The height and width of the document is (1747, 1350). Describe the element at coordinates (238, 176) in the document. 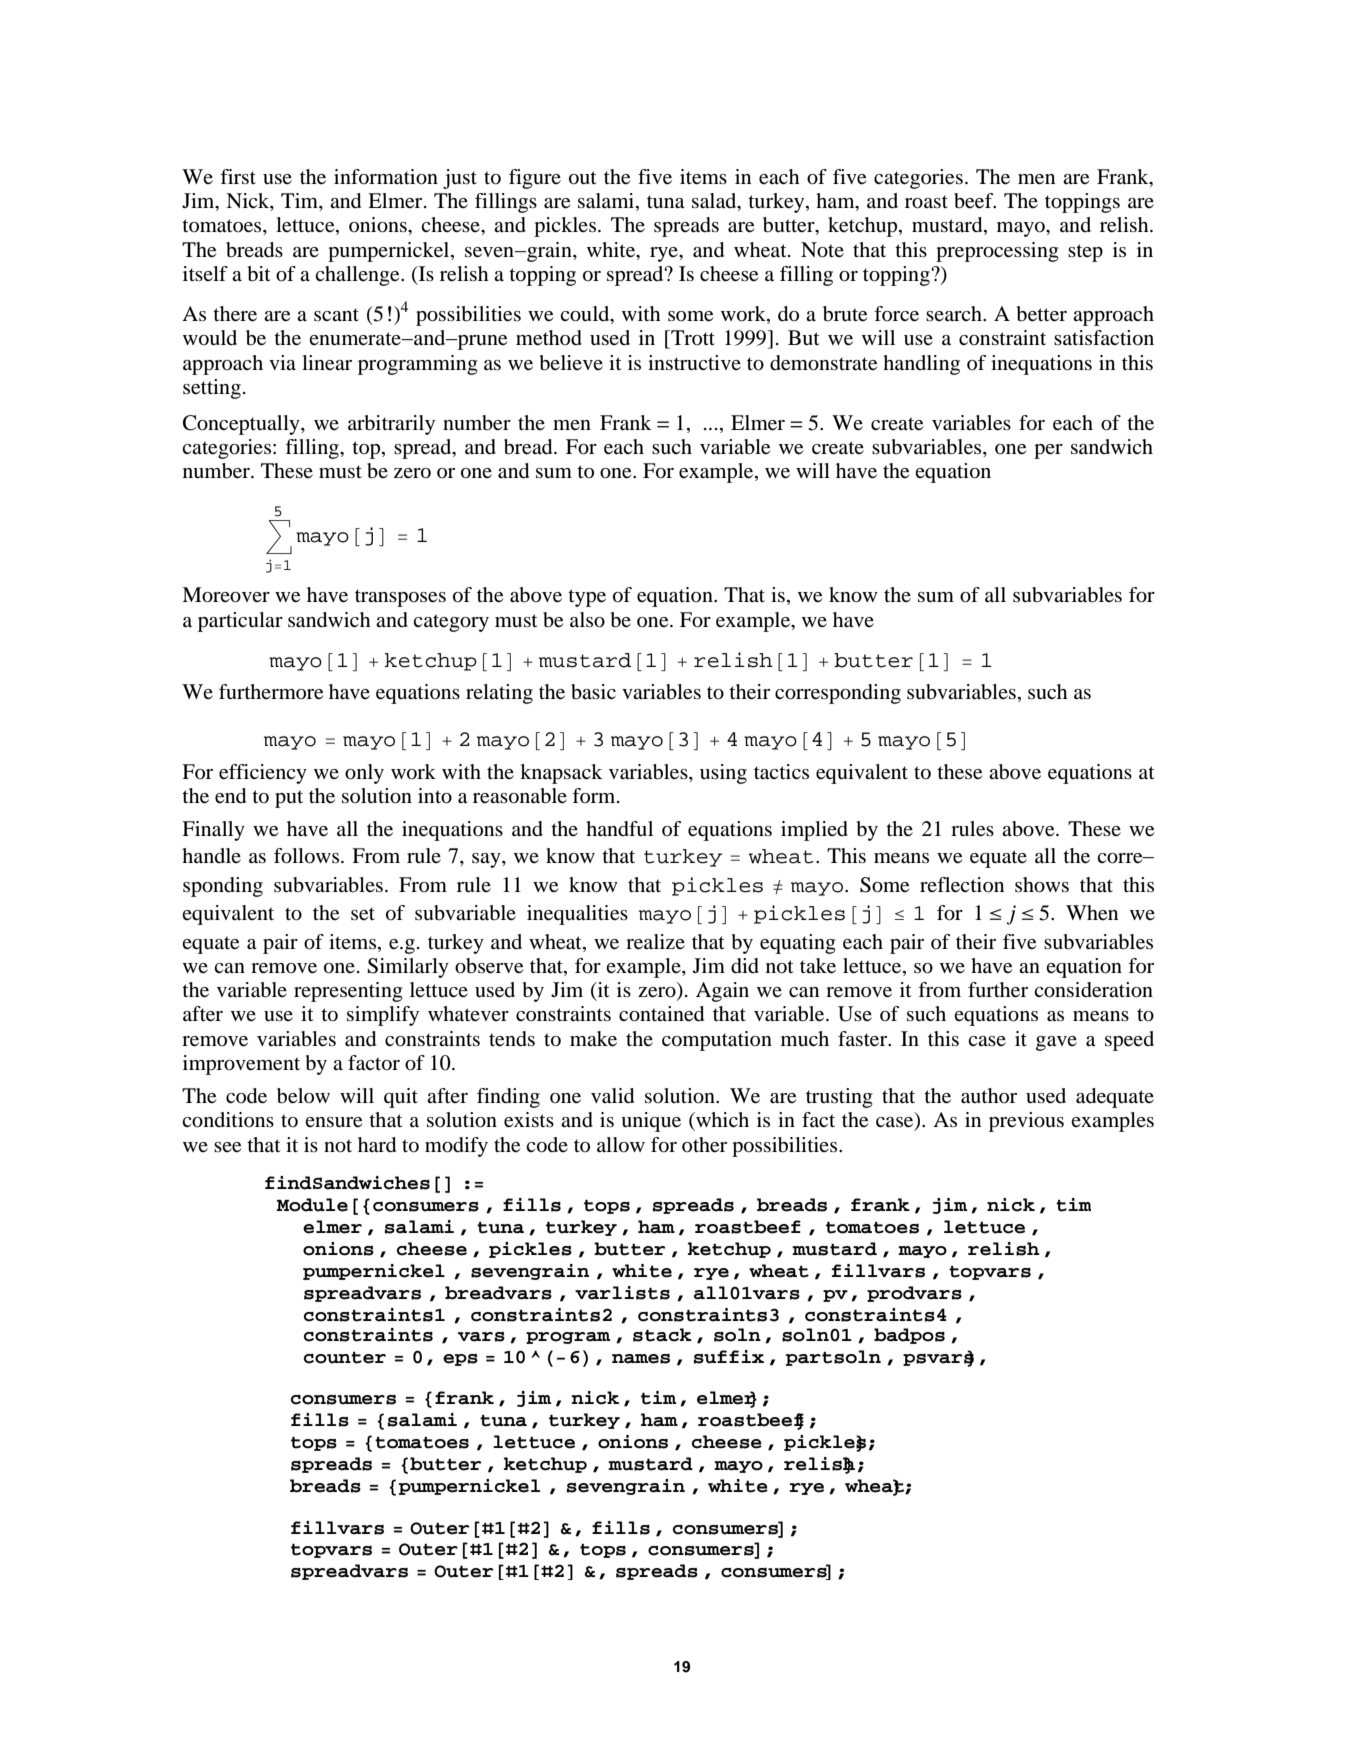

I see `first` at that location.
